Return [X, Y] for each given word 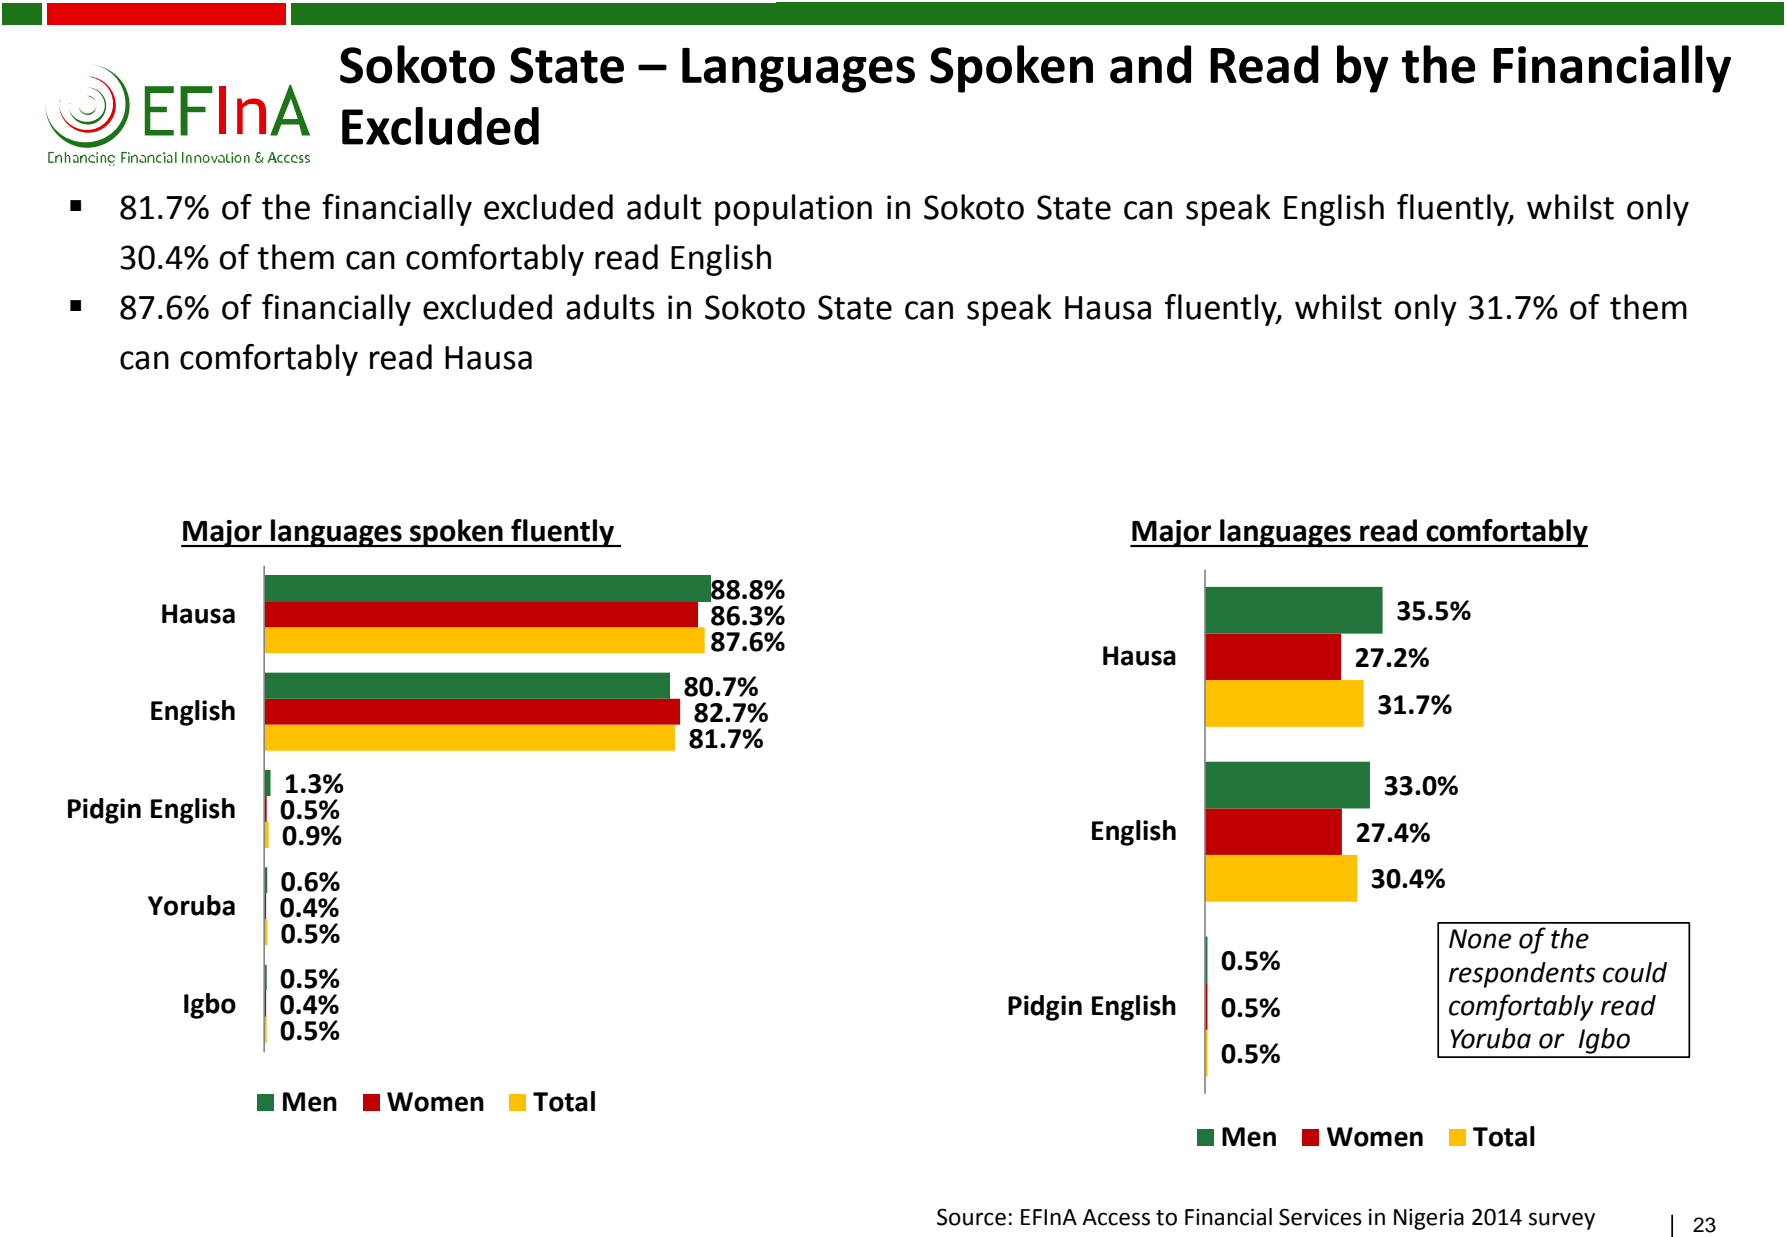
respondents [1522, 975]
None [1480, 939]
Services [1320, 1217]
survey [1562, 1221]
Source [971, 1217]
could [1635, 972]
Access [1116, 1217]
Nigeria [1429, 1219]
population [793, 210]
